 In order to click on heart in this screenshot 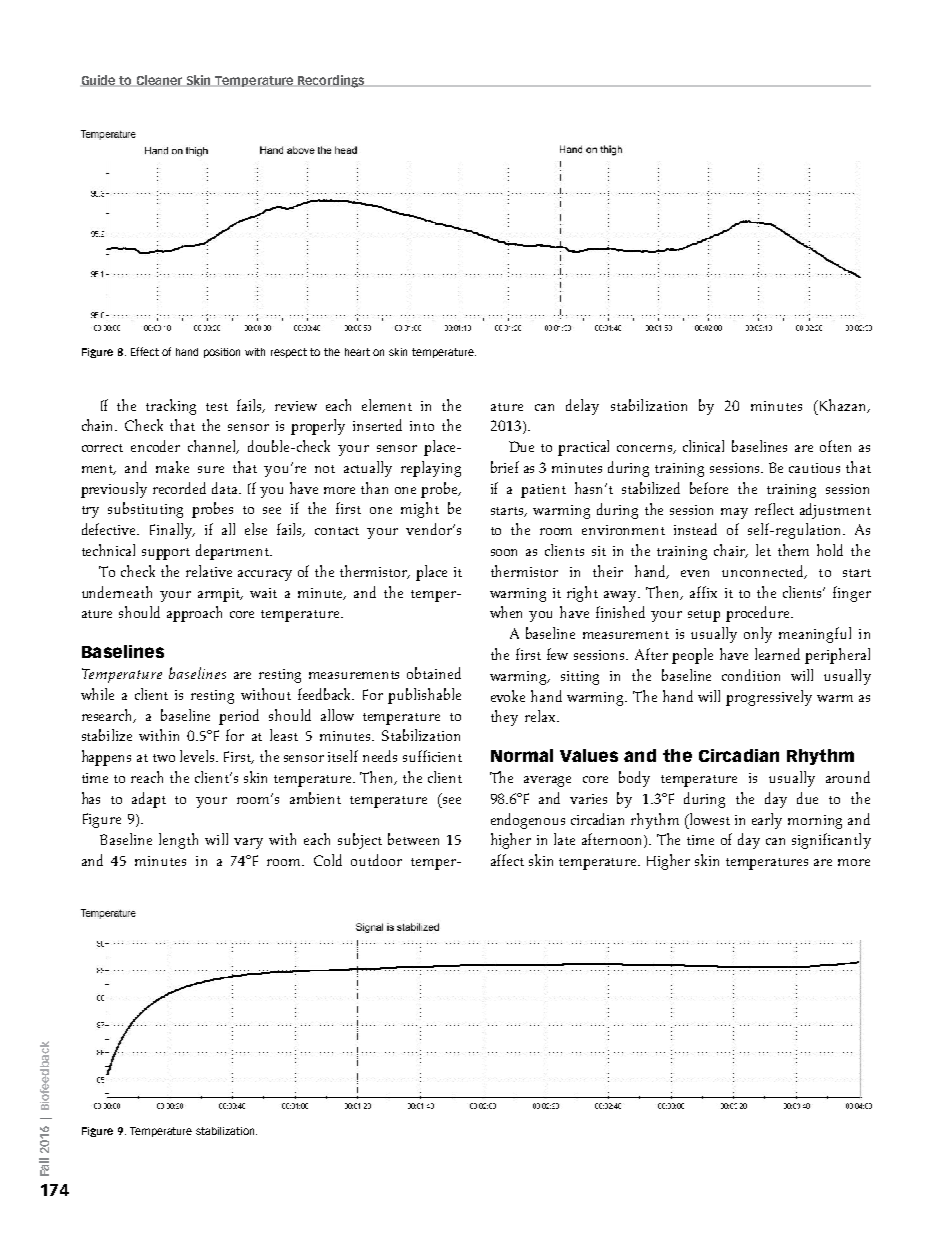, I will do `click(357, 352)`.
